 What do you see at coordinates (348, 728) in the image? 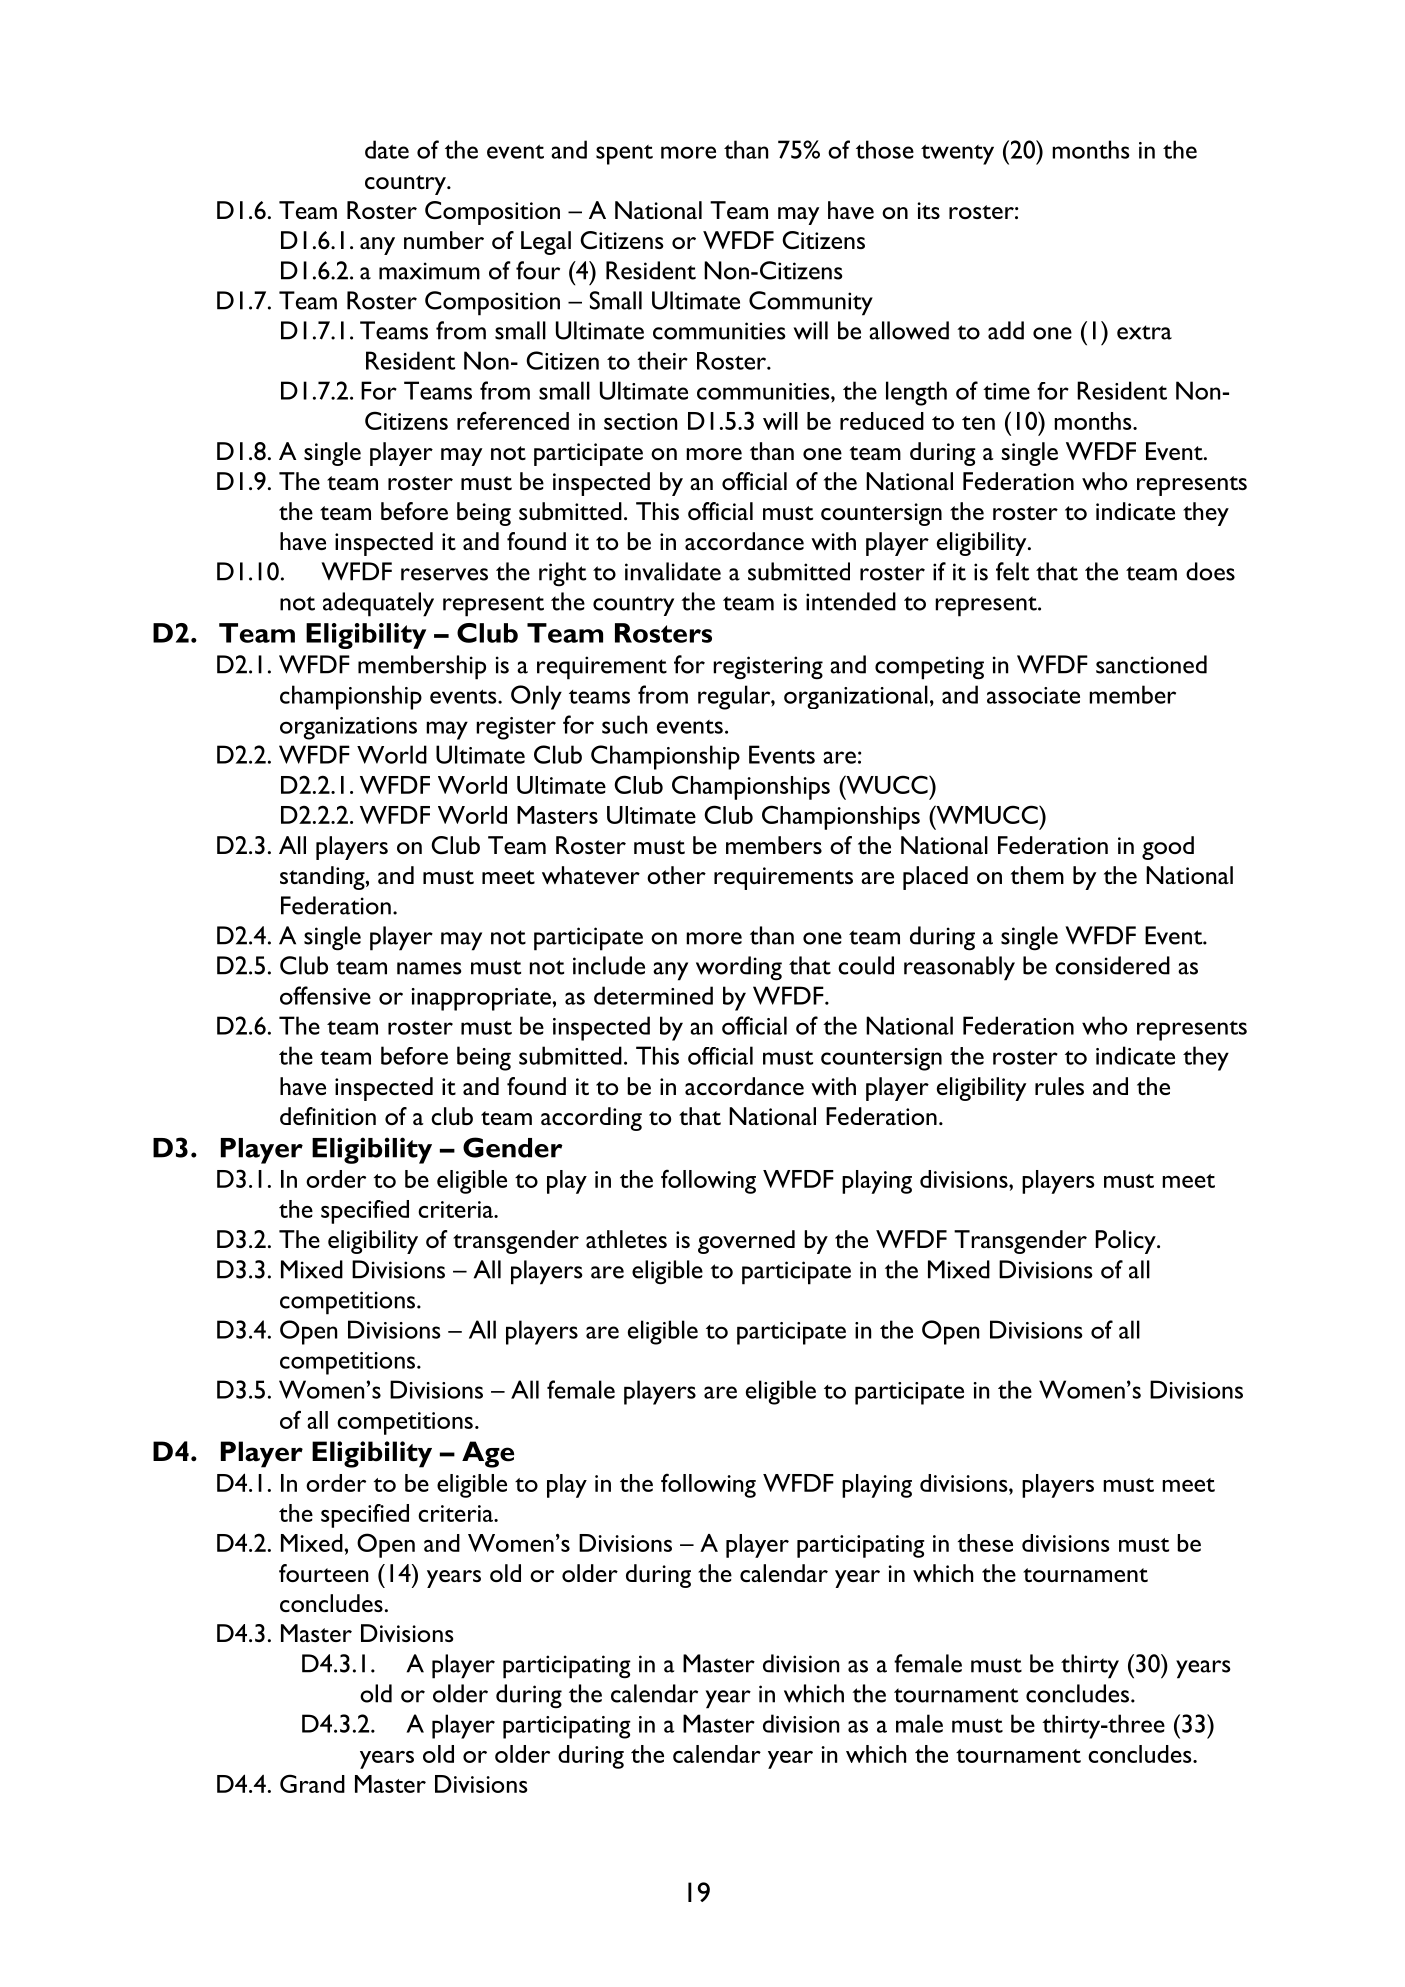
I see `organizations` at bounding box center [348, 728].
